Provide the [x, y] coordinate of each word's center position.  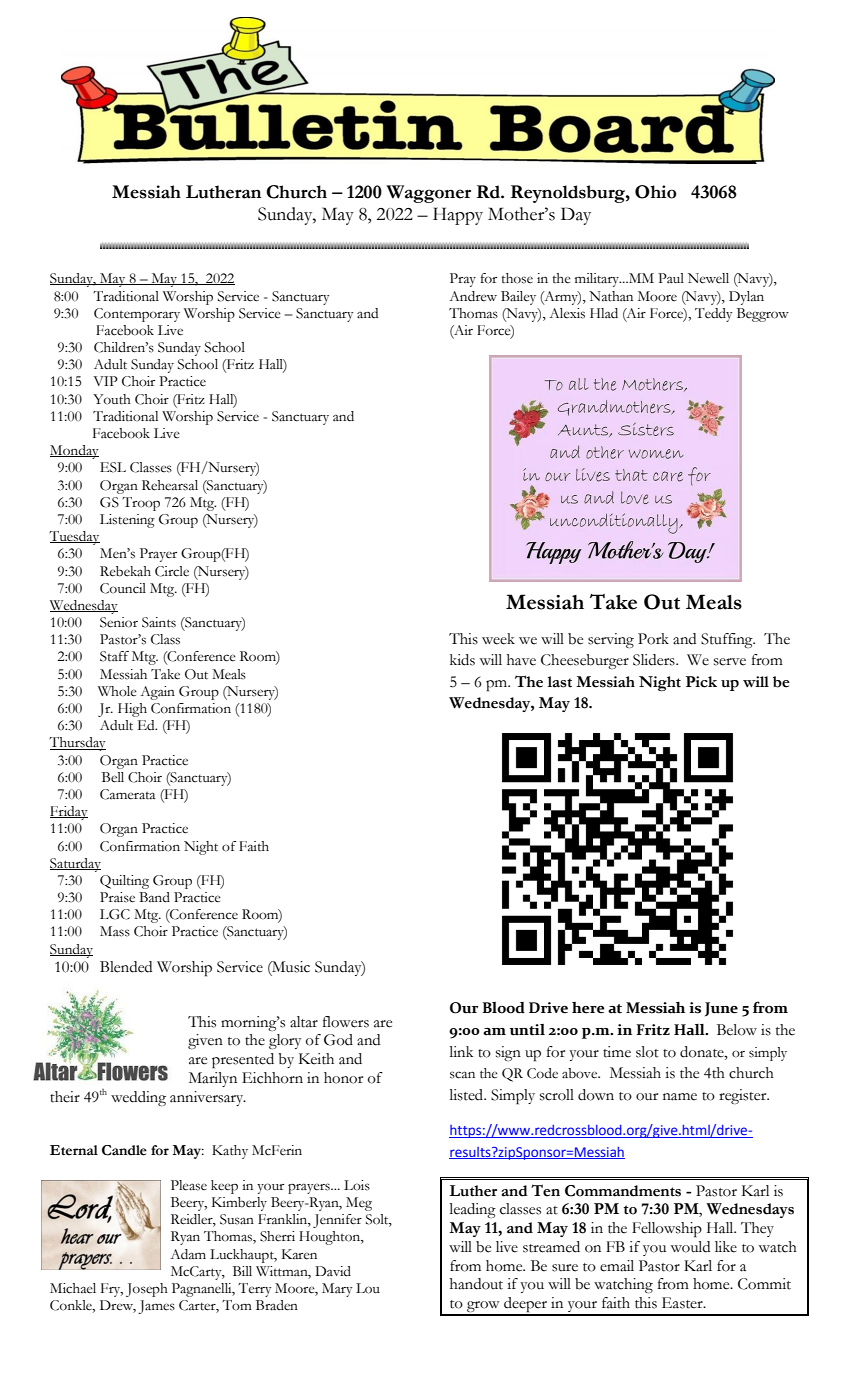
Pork [653, 639]
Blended [126, 967]
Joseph [147, 1290]
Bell [113, 777]
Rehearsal [170, 485]
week [498, 639]
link [462, 1051]
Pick [701, 682]
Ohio [655, 192]
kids [462, 660]
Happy [458, 216]
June [721, 1009]
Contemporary [137, 315]
